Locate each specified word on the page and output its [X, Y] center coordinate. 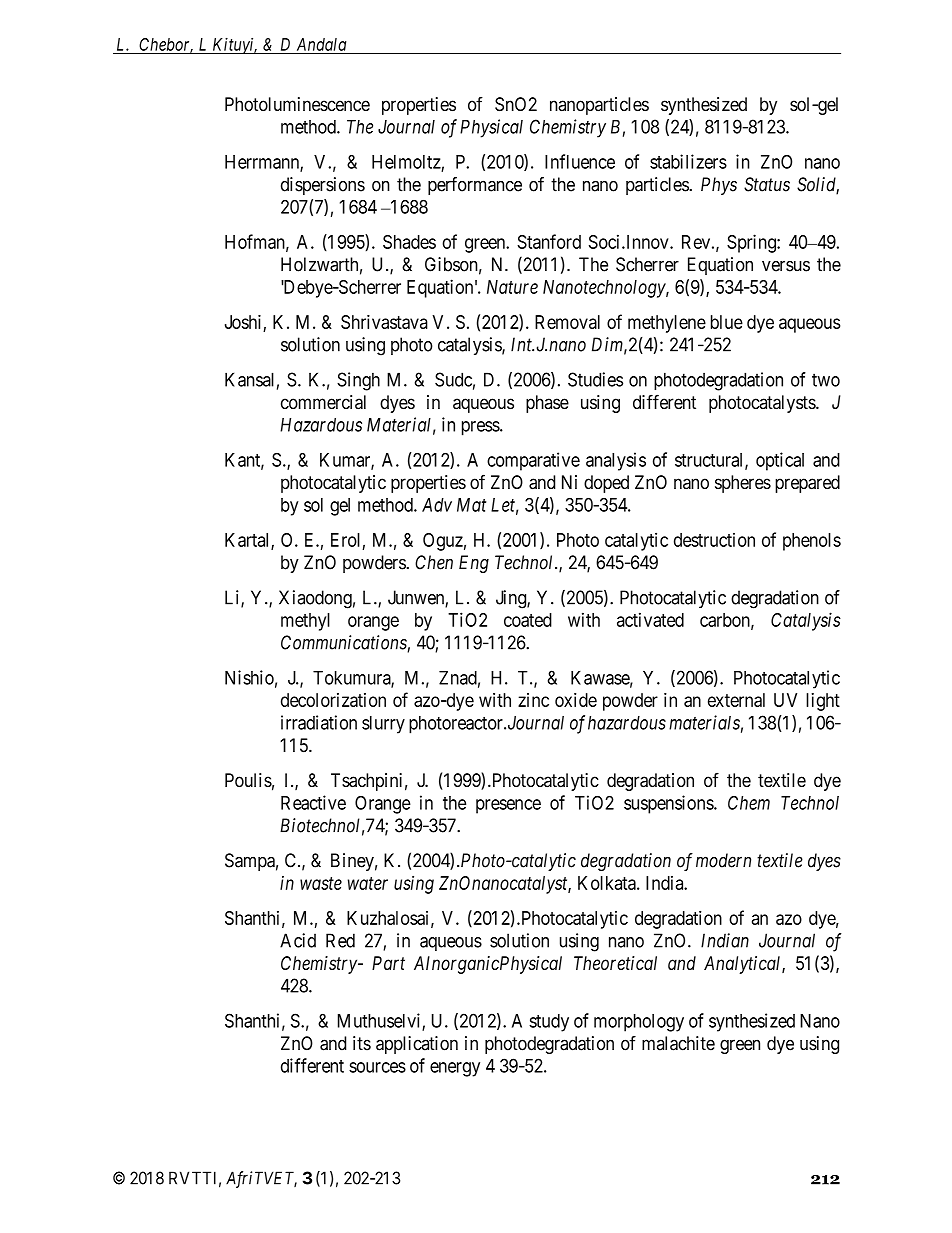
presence [508, 806]
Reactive [313, 802]
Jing [512, 599]
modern [723, 860]
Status [767, 184]
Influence [580, 161]
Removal [567, 322]
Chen [434, 562]
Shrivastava [384, 322]
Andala [321, 44]
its [362, 1043]
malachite [678, 1043]
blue [727, 322]
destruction [714, 540]
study [549, 1023]
